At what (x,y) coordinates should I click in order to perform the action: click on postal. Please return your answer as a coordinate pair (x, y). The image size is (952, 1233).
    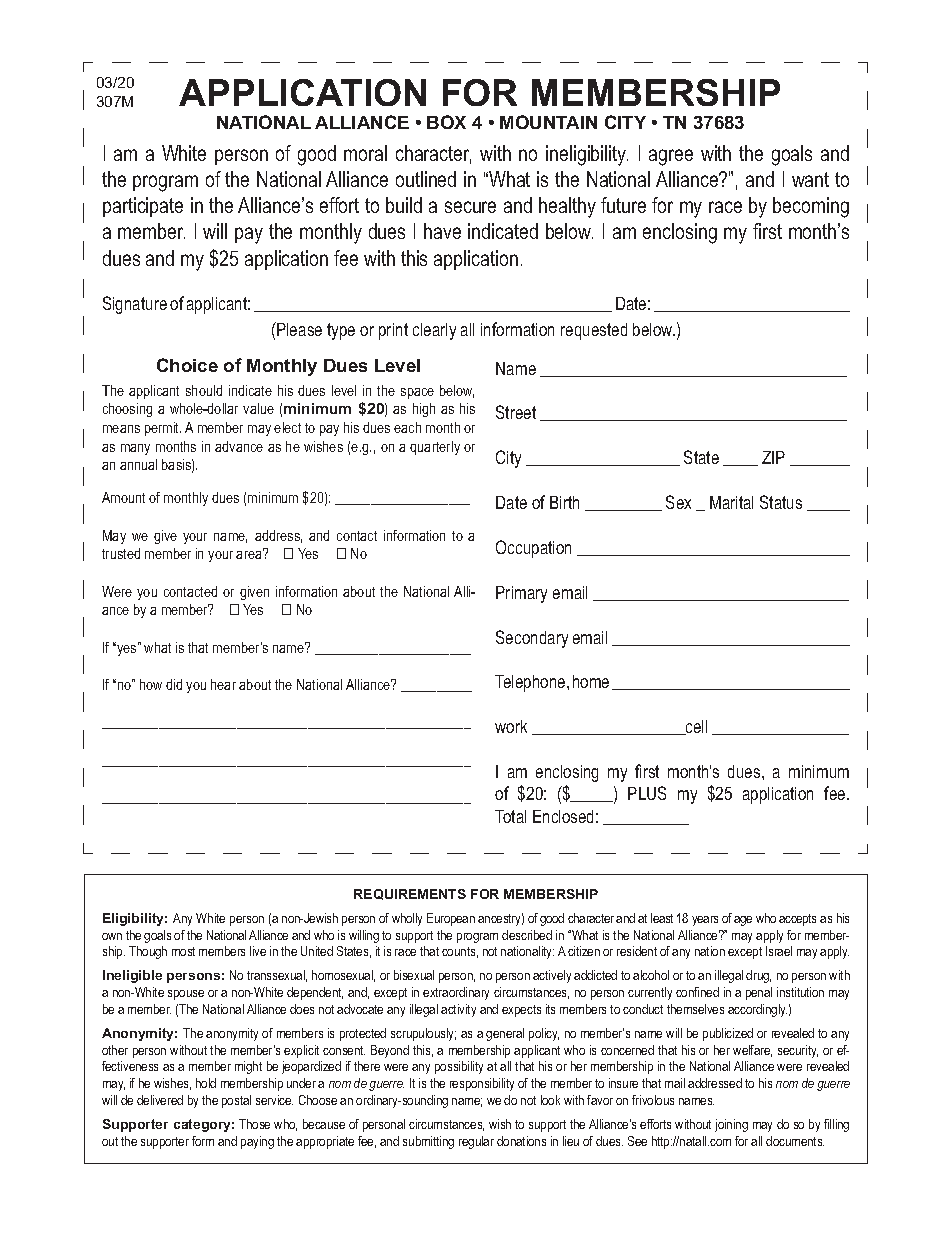
    Looking at the image, I should click on (236, 1101).
